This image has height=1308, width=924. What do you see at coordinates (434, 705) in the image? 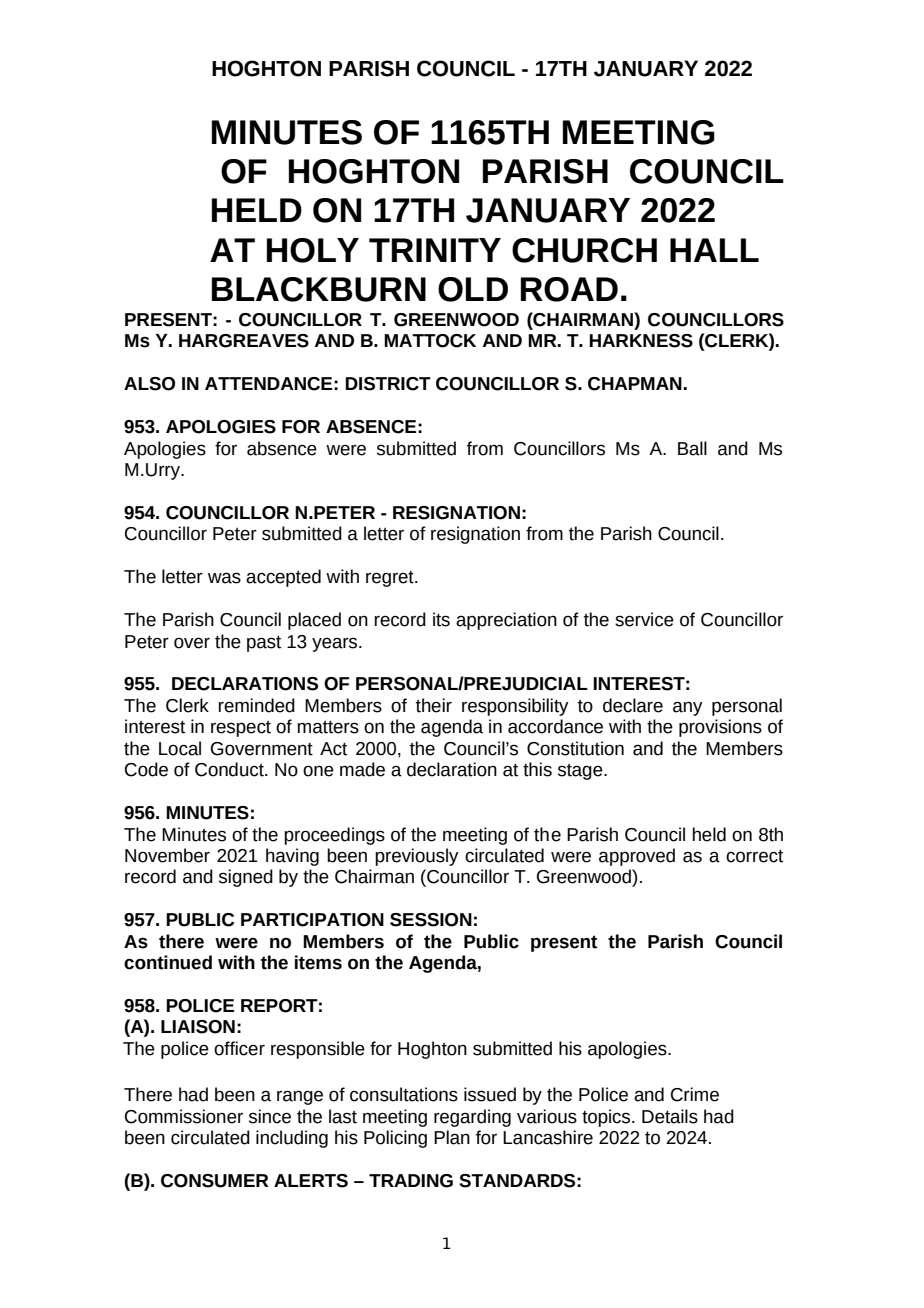
I see `their` at bounding box center [434, 705].
